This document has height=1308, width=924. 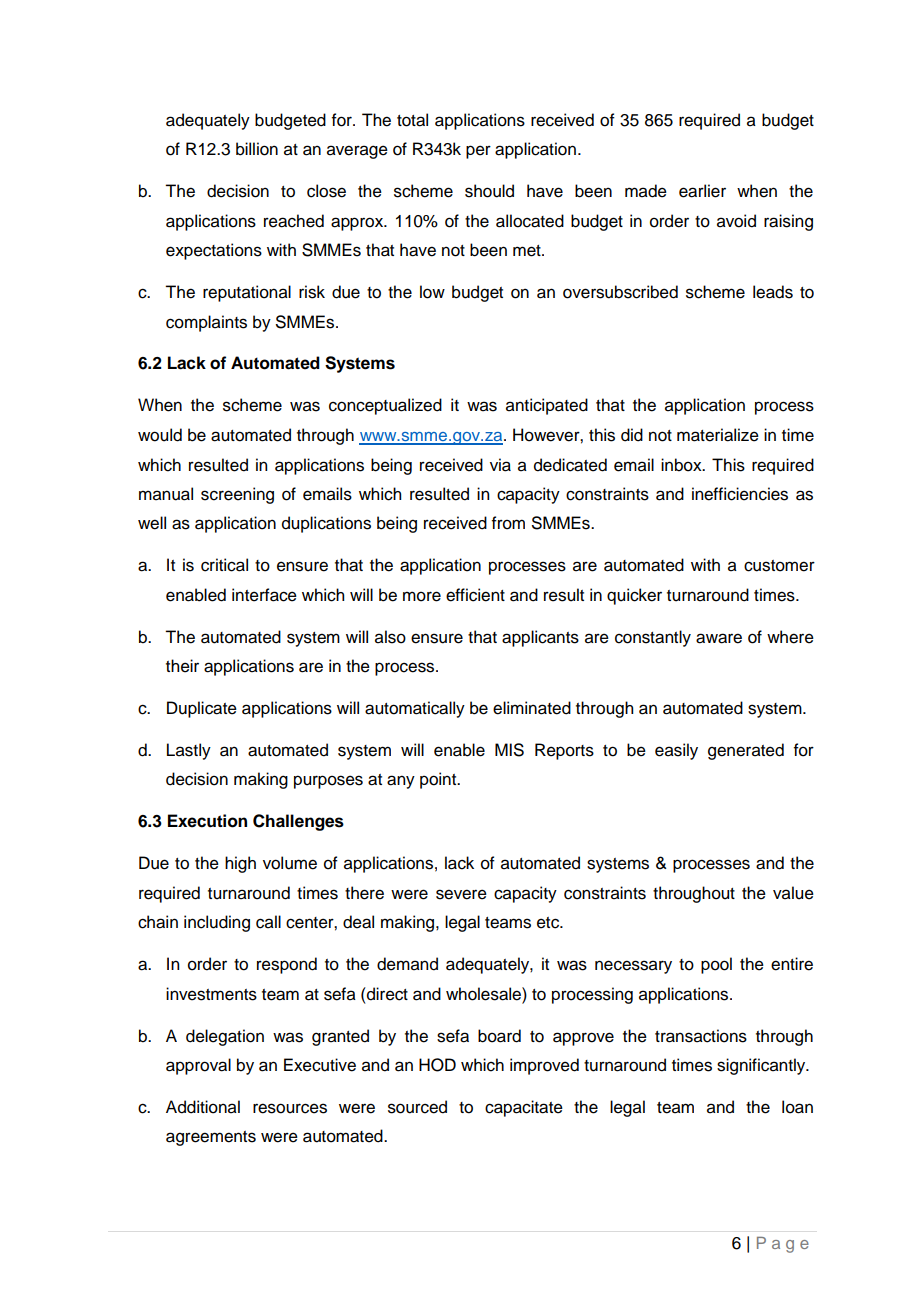 What do you see at coordinates (478, 152) in the document?
I see `per` at bounding box center [478, 152].
